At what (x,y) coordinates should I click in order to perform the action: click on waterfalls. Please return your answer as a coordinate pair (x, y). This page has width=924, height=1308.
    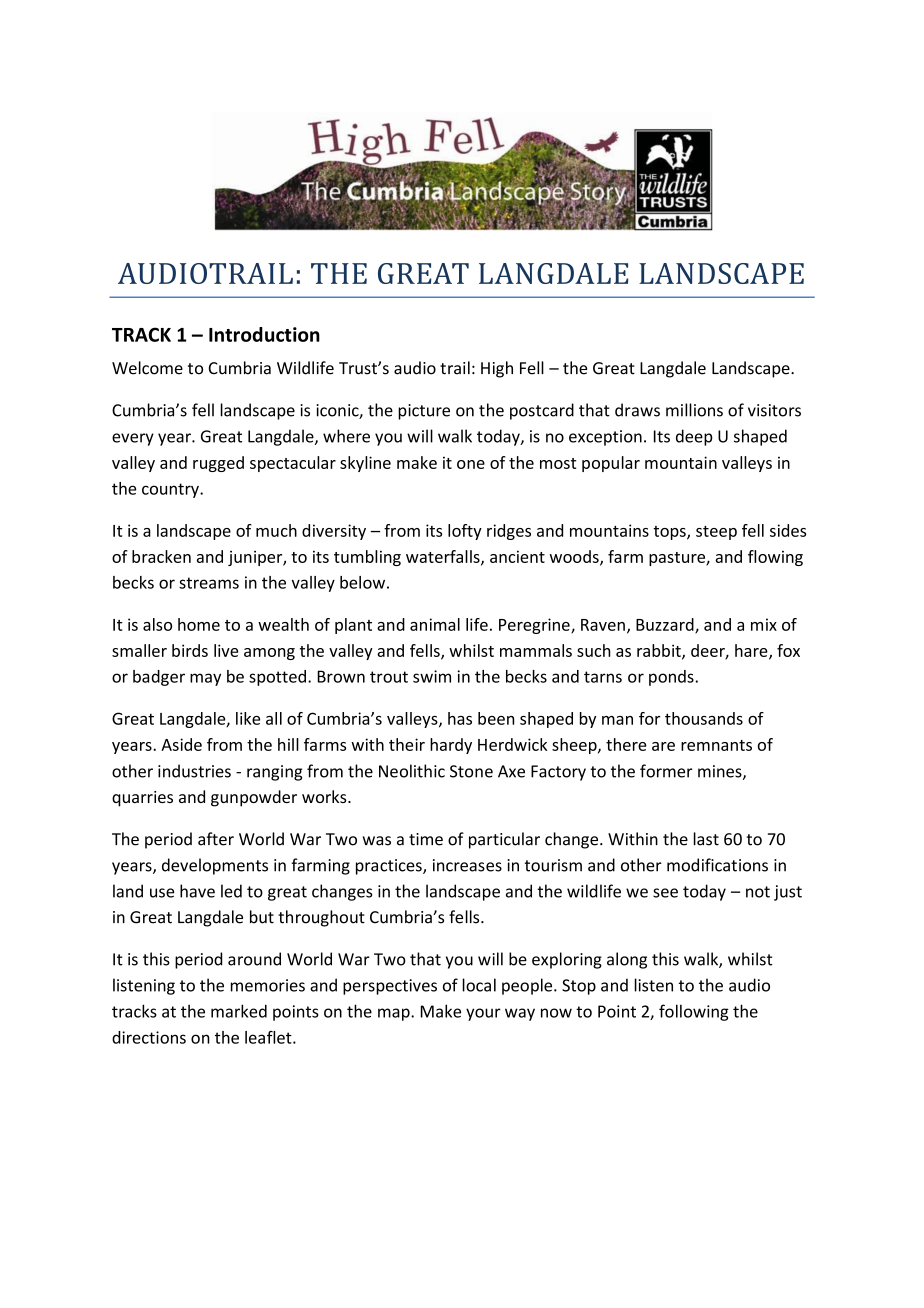
    Looking at the image, I should click on (444, 557).
